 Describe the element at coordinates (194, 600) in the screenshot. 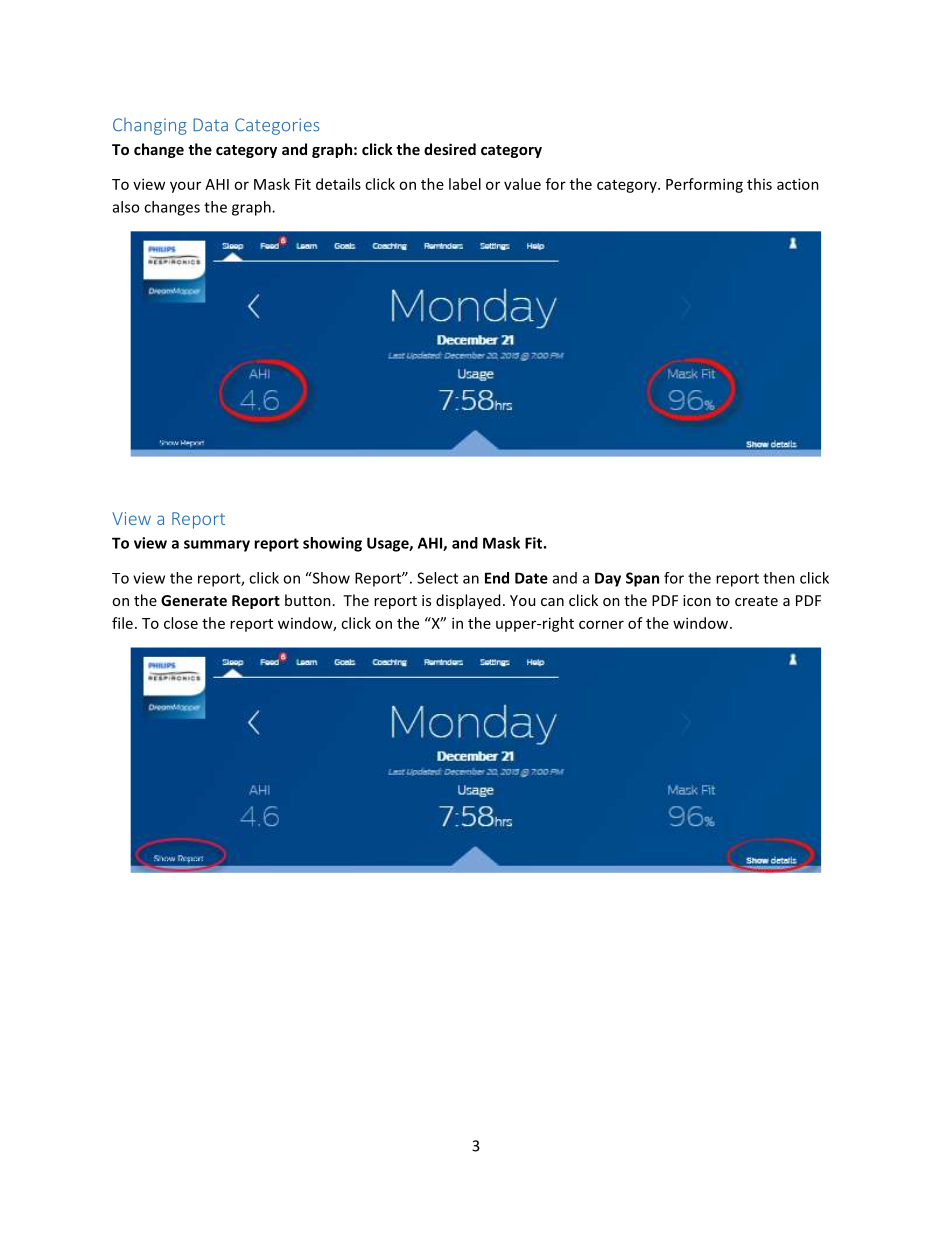

I see `Generate` at that location.
